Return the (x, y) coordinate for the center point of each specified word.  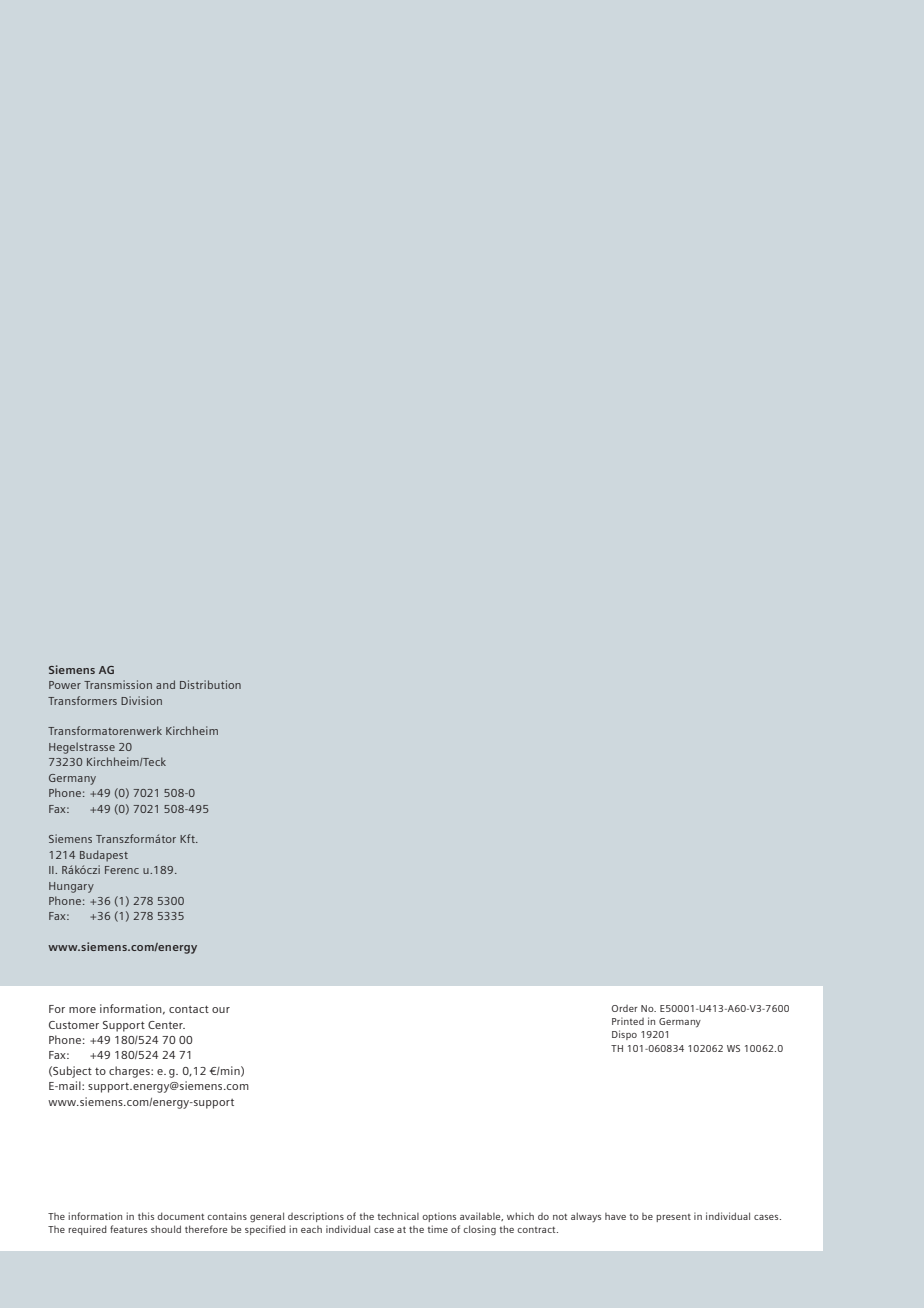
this (146, 1216)
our (221, 1010)
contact (189, 1009)
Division (141, 700)
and (165, 684)
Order (624, 1008)
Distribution (210, 684)
